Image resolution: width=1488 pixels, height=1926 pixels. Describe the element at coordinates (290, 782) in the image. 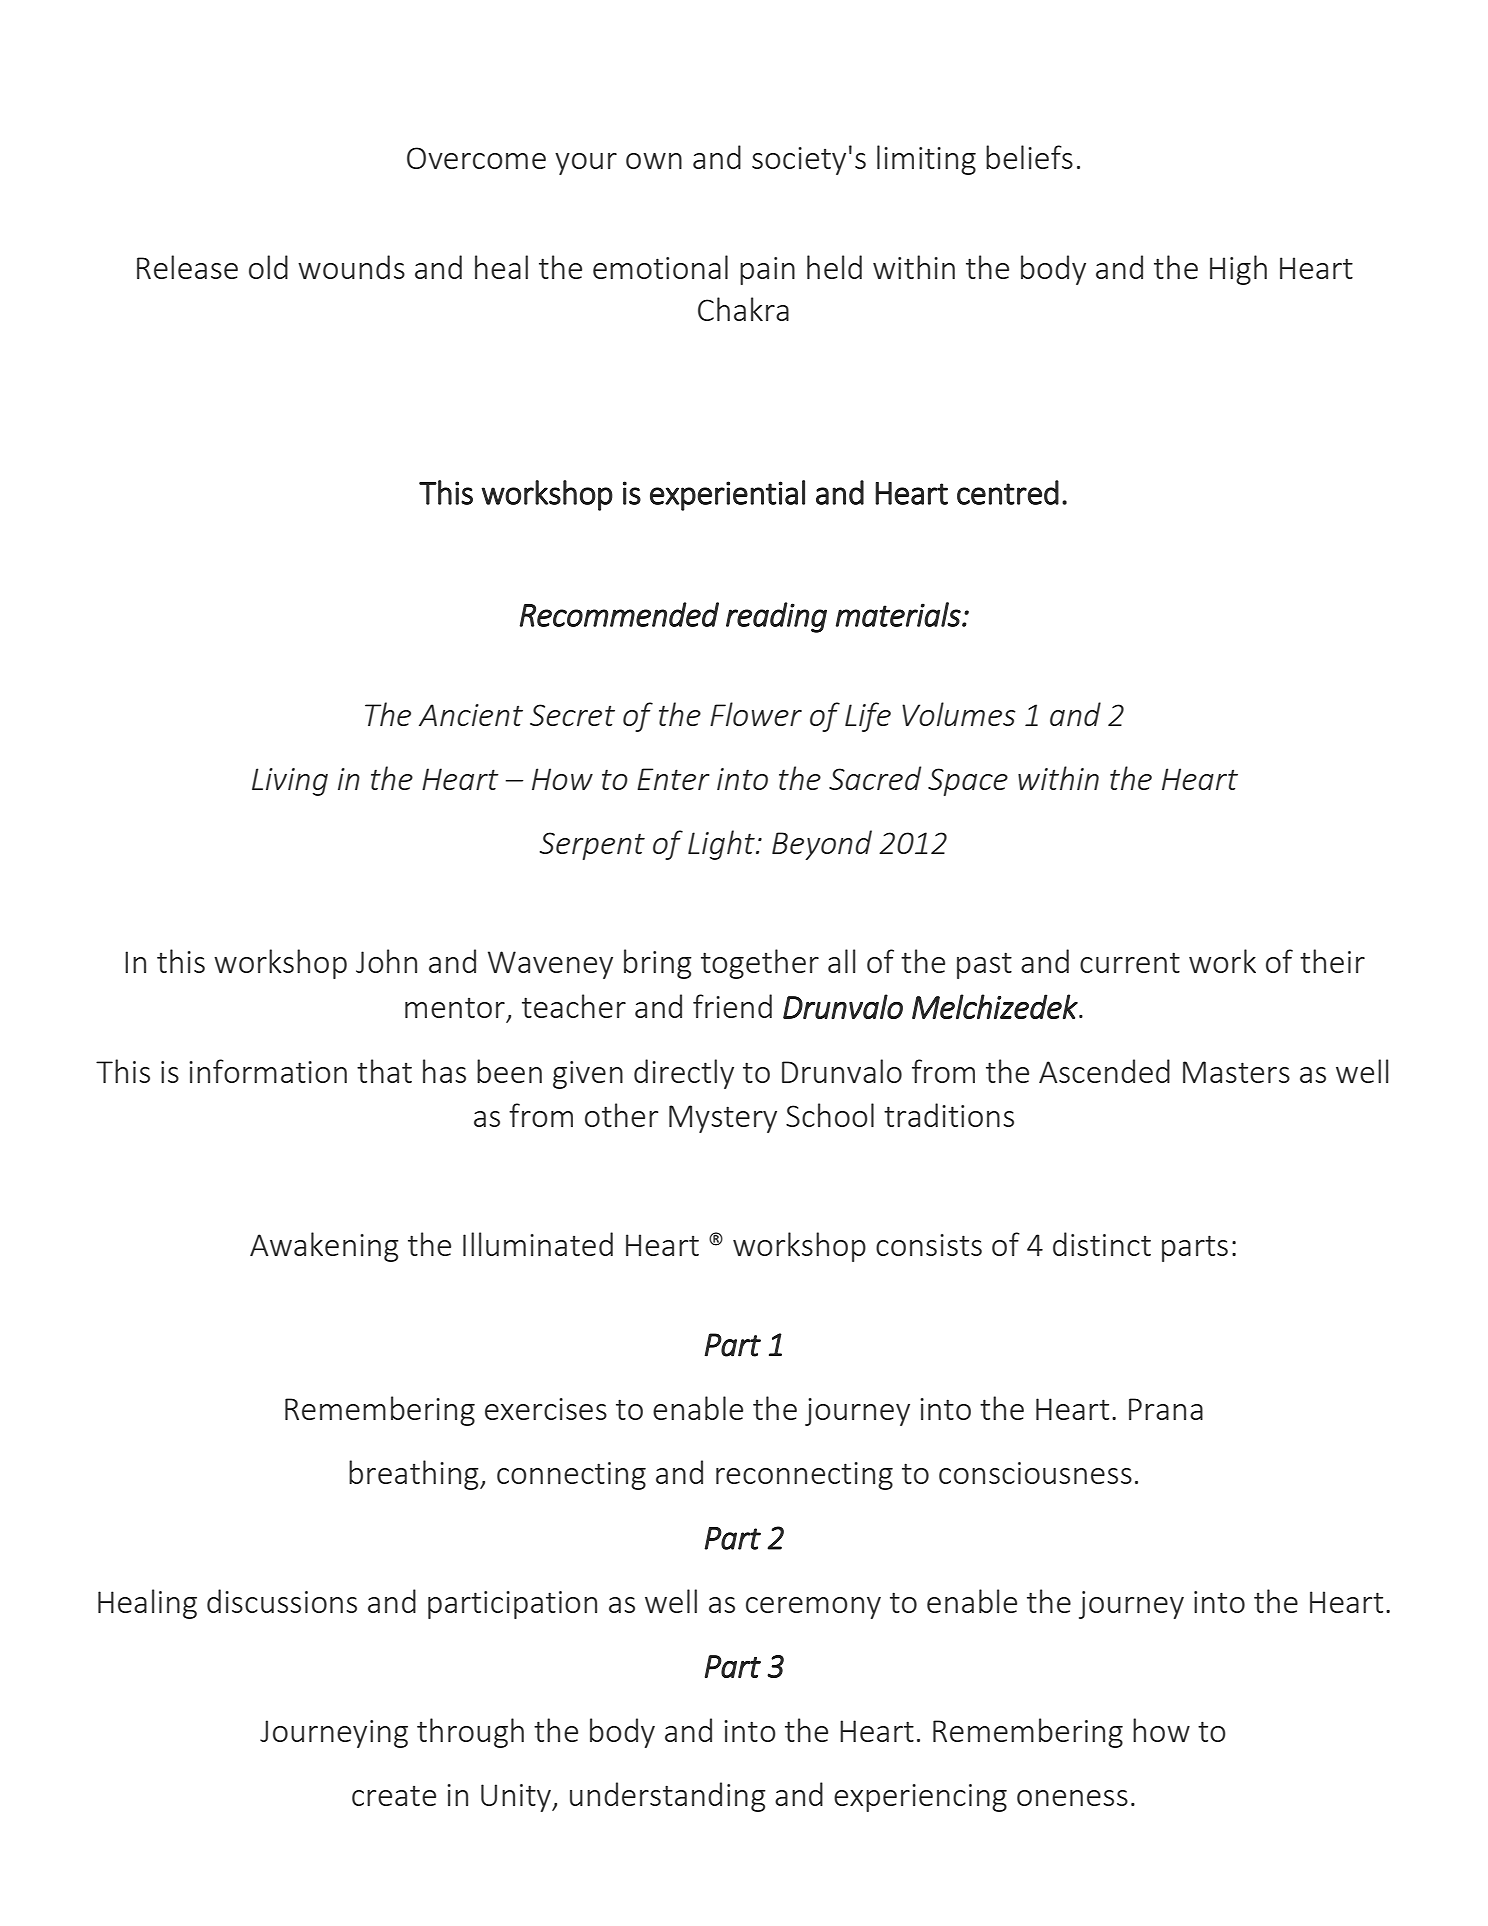

I see `Living` at that location.
